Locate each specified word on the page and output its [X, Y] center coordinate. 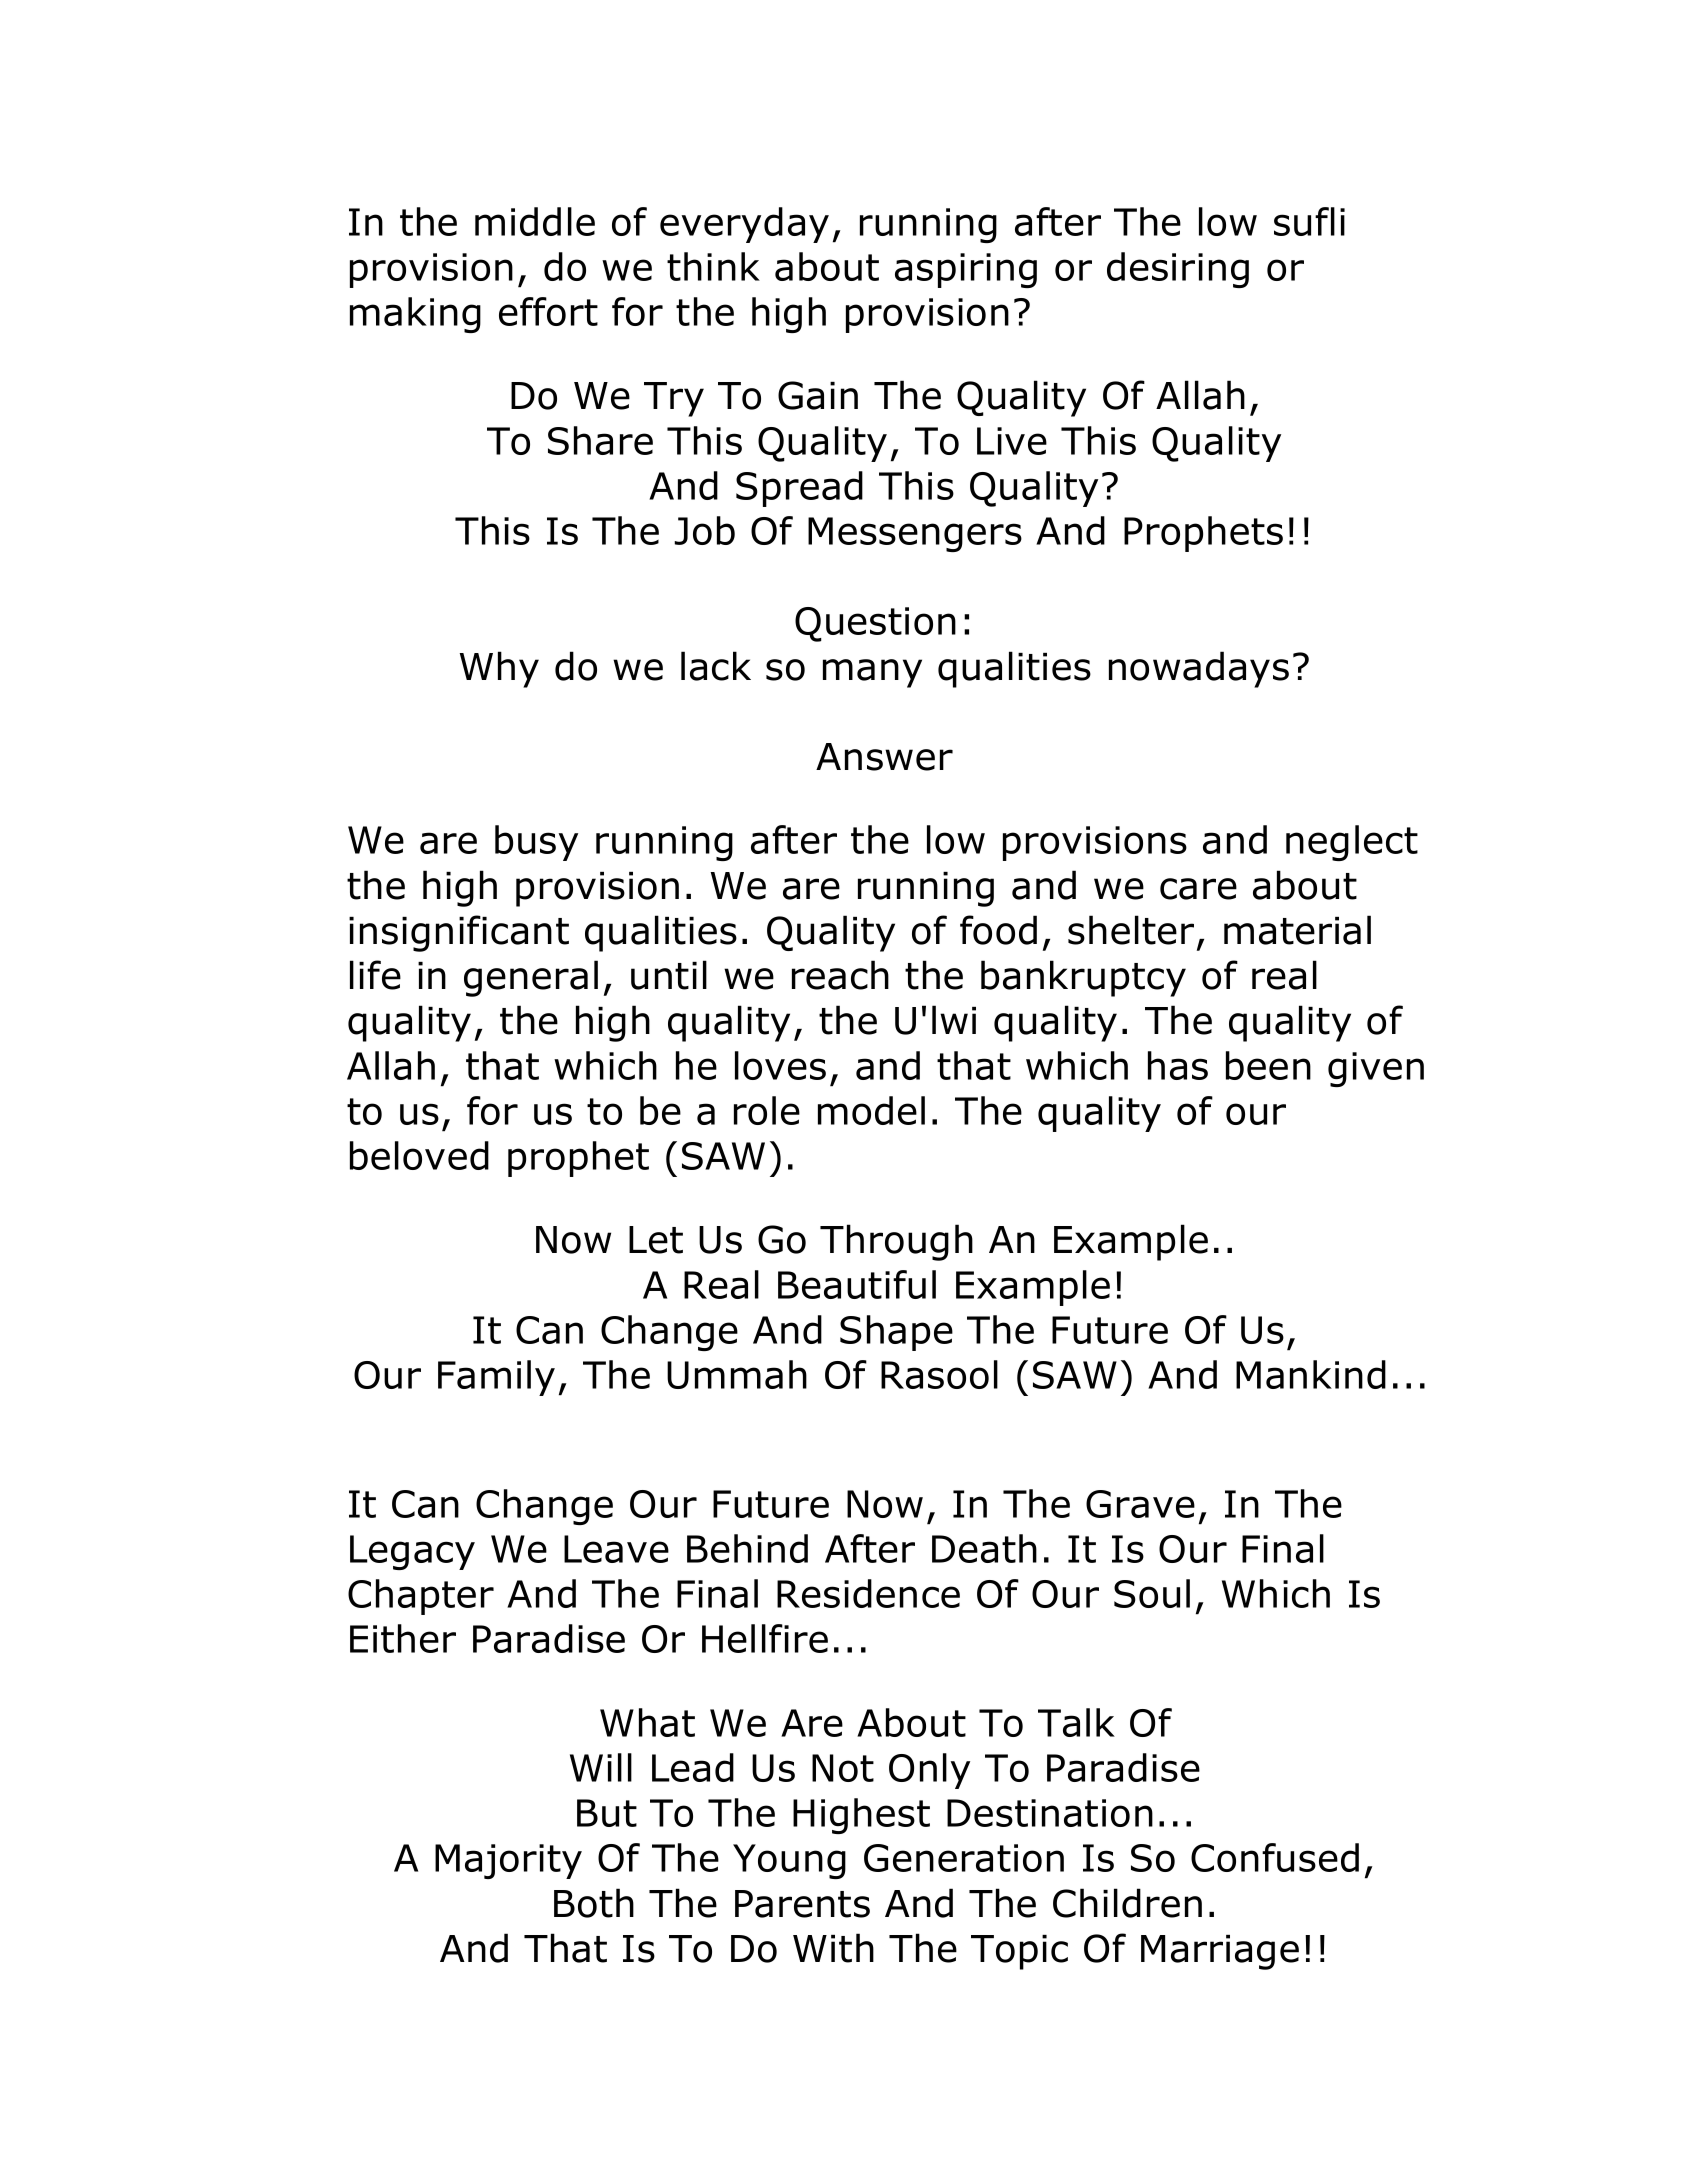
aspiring [966, 270]
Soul [1152, 1593]
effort [548, 311]
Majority [508, 1861]
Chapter [421, 1597]
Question [875, 624]
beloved [419, 1155]
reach [840, 975]
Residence [868, 1593]
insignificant [459, 933]
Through [896, 1242]
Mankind [1311, 1374]
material [1297, 930]
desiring [1178, 270]
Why [499, 669]
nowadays [1199, 669]
